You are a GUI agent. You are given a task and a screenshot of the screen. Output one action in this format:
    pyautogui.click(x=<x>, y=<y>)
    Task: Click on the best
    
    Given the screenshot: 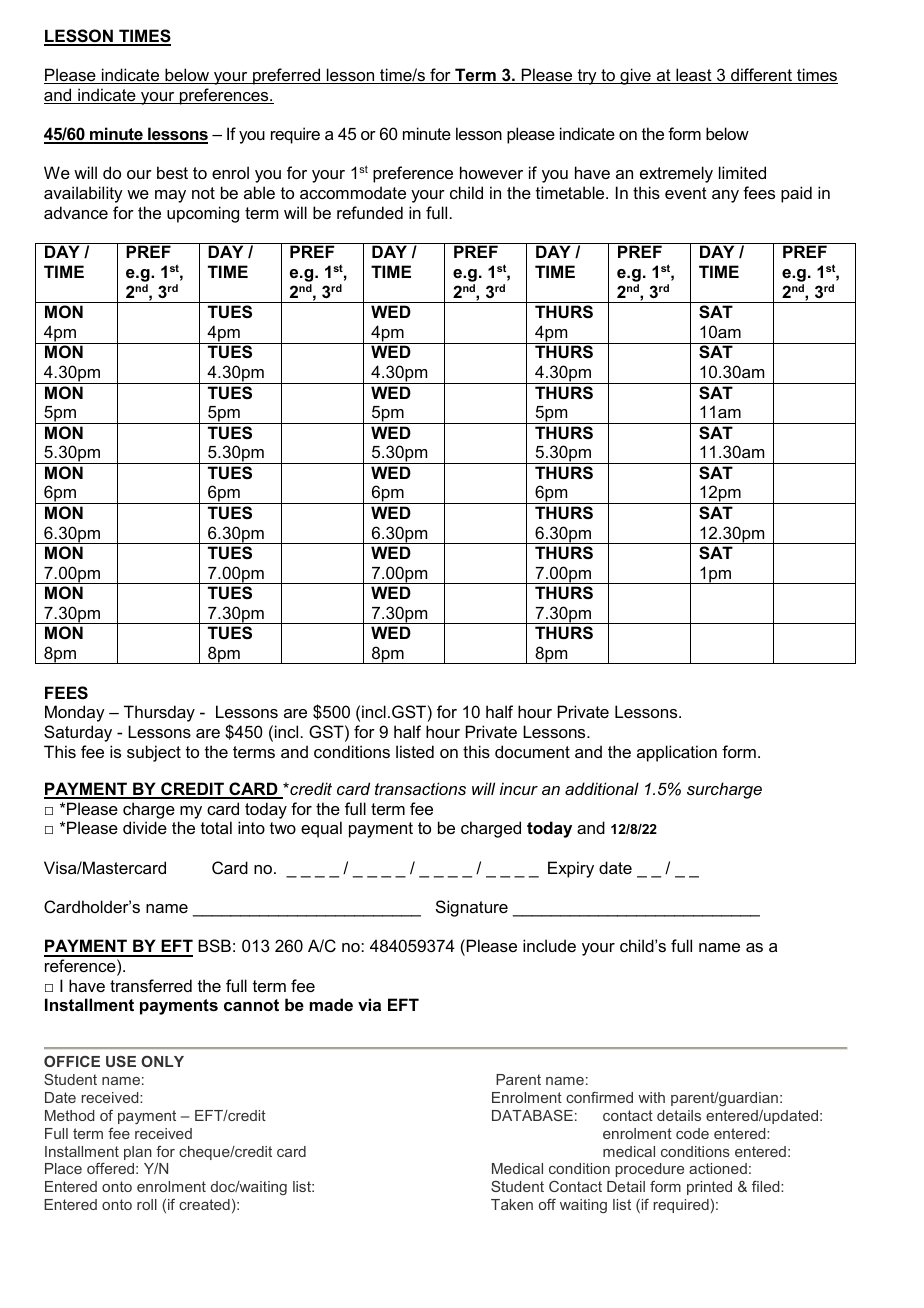 What is the action you would take?
    pyautogui.click(x=172, y=172)
